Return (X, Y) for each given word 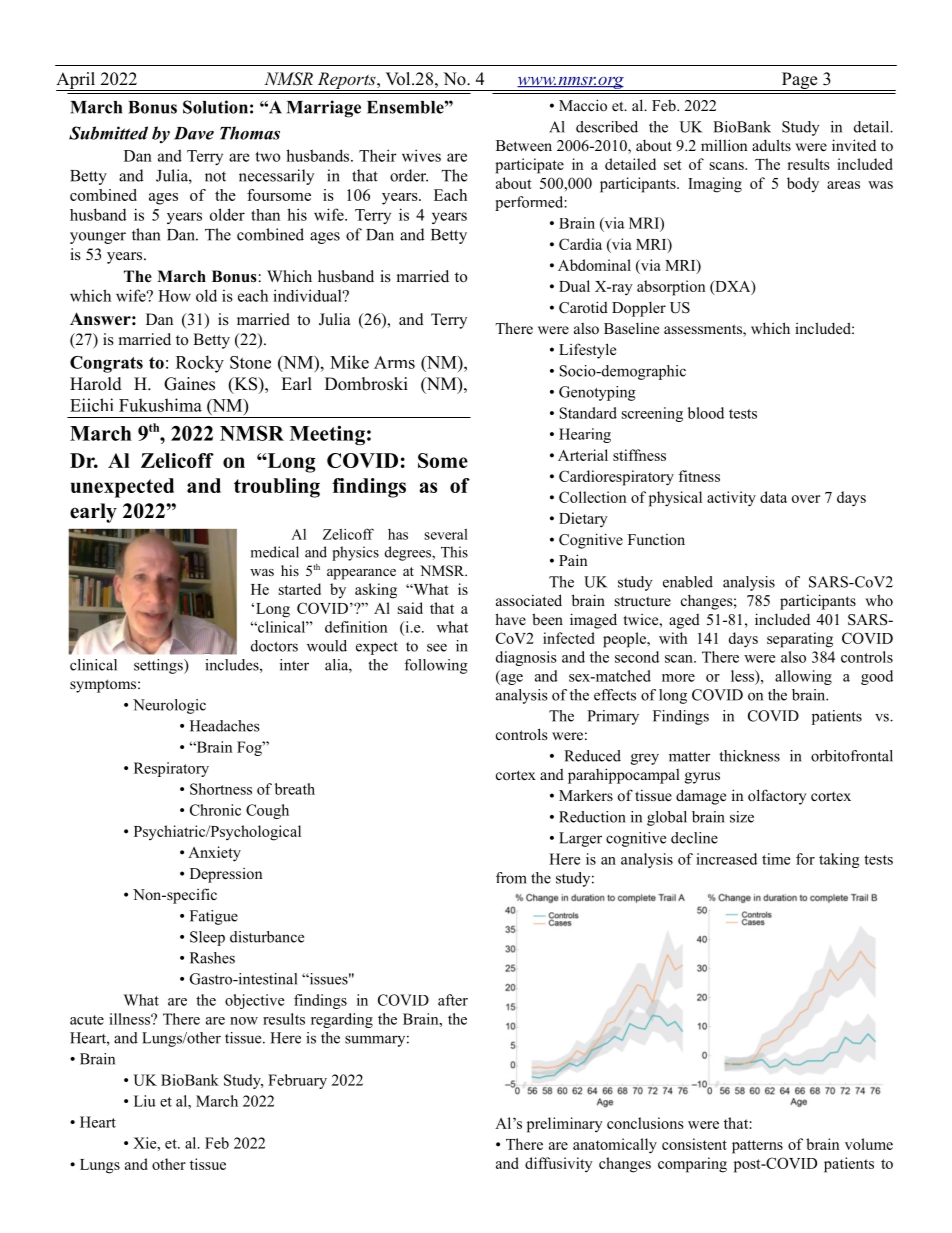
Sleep (207, 938)
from (511, 878)
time (776, 859)
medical (275, 552)
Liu (145, 1101)
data (773, 497)
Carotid (583, 307)
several (446, 534)
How (174, 296)
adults (771, 145)
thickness (749, 756)
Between (524, 145)
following (436, 666)
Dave (194, 133)
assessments (704, 330)
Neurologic (169, 706)
